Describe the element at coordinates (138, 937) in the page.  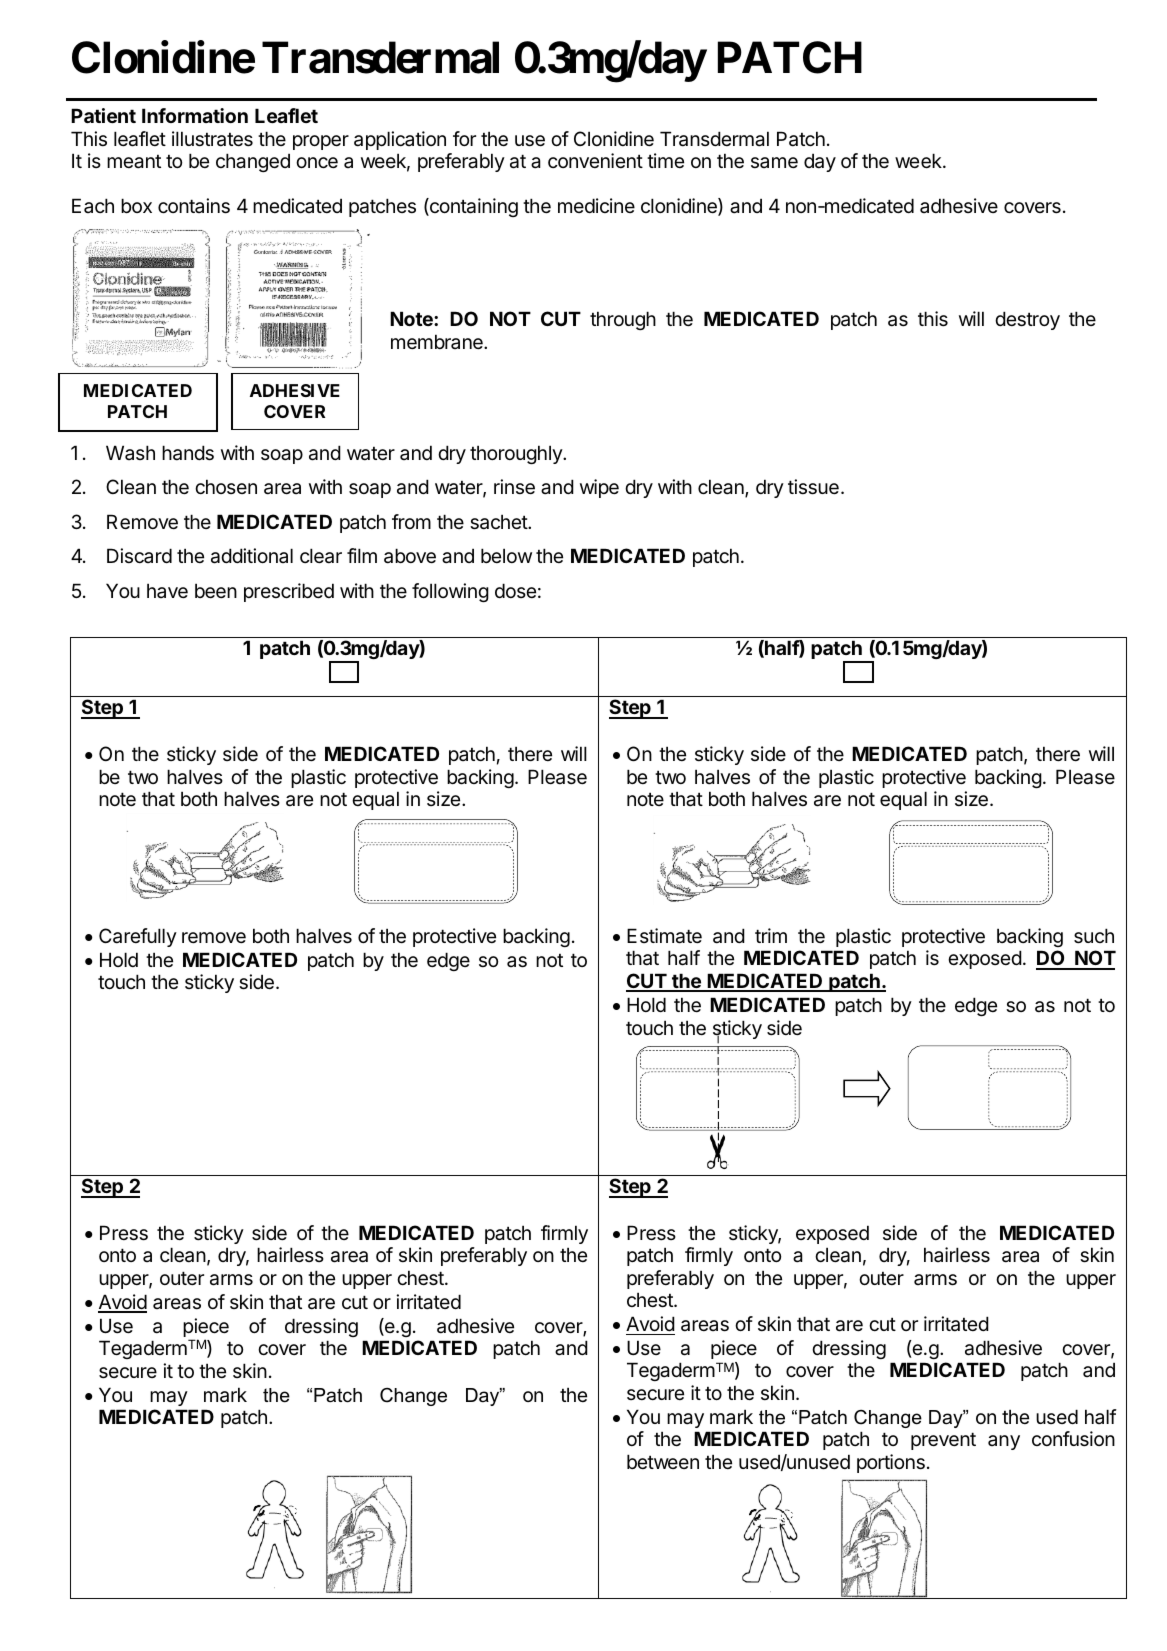
I see `Carefully` at that location.
